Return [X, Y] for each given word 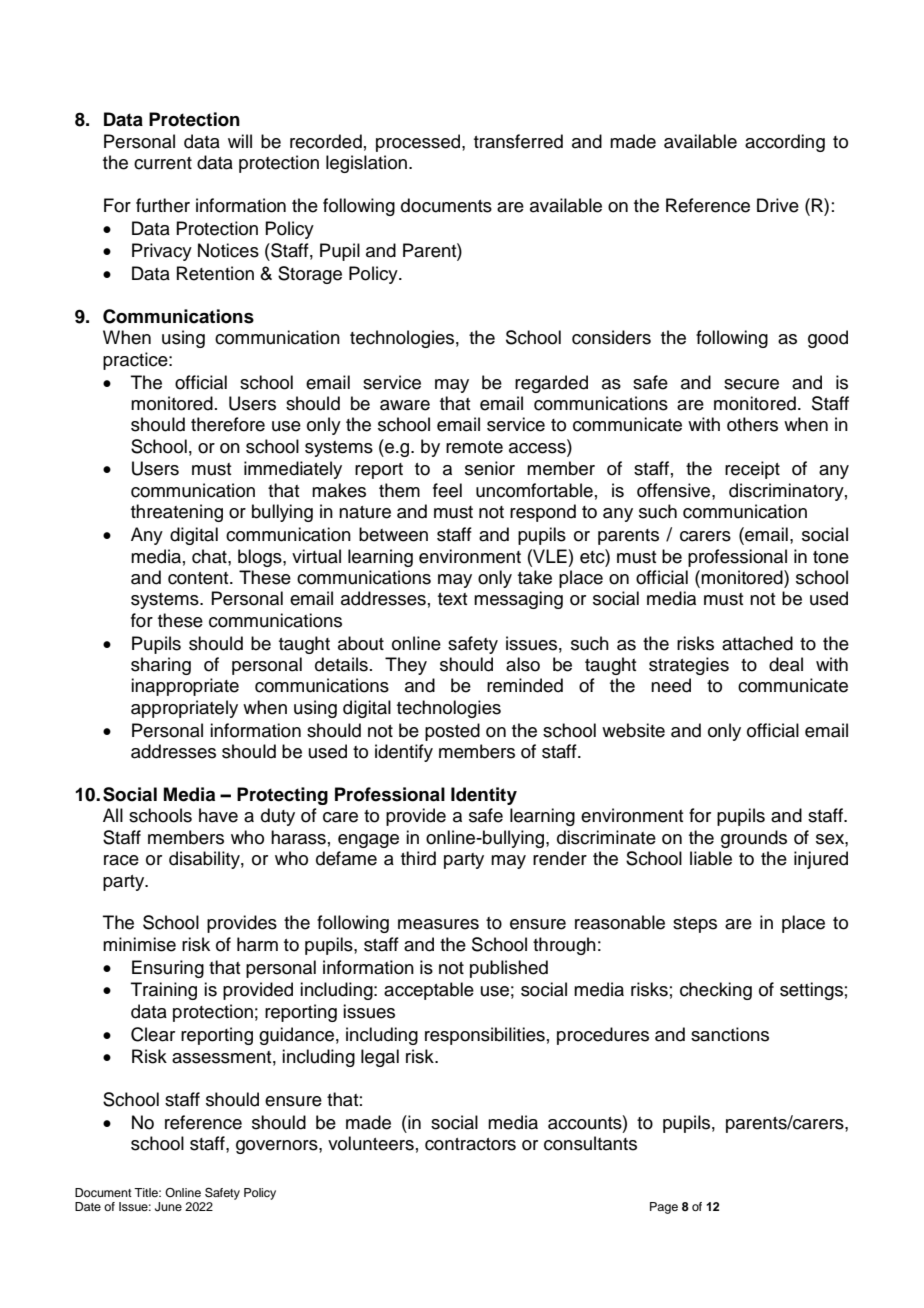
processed [419, 143]
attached [757, 643]
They [406, 666]
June [168, 1207]
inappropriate [185, 687]
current [163, 163]
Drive [778, 205]
